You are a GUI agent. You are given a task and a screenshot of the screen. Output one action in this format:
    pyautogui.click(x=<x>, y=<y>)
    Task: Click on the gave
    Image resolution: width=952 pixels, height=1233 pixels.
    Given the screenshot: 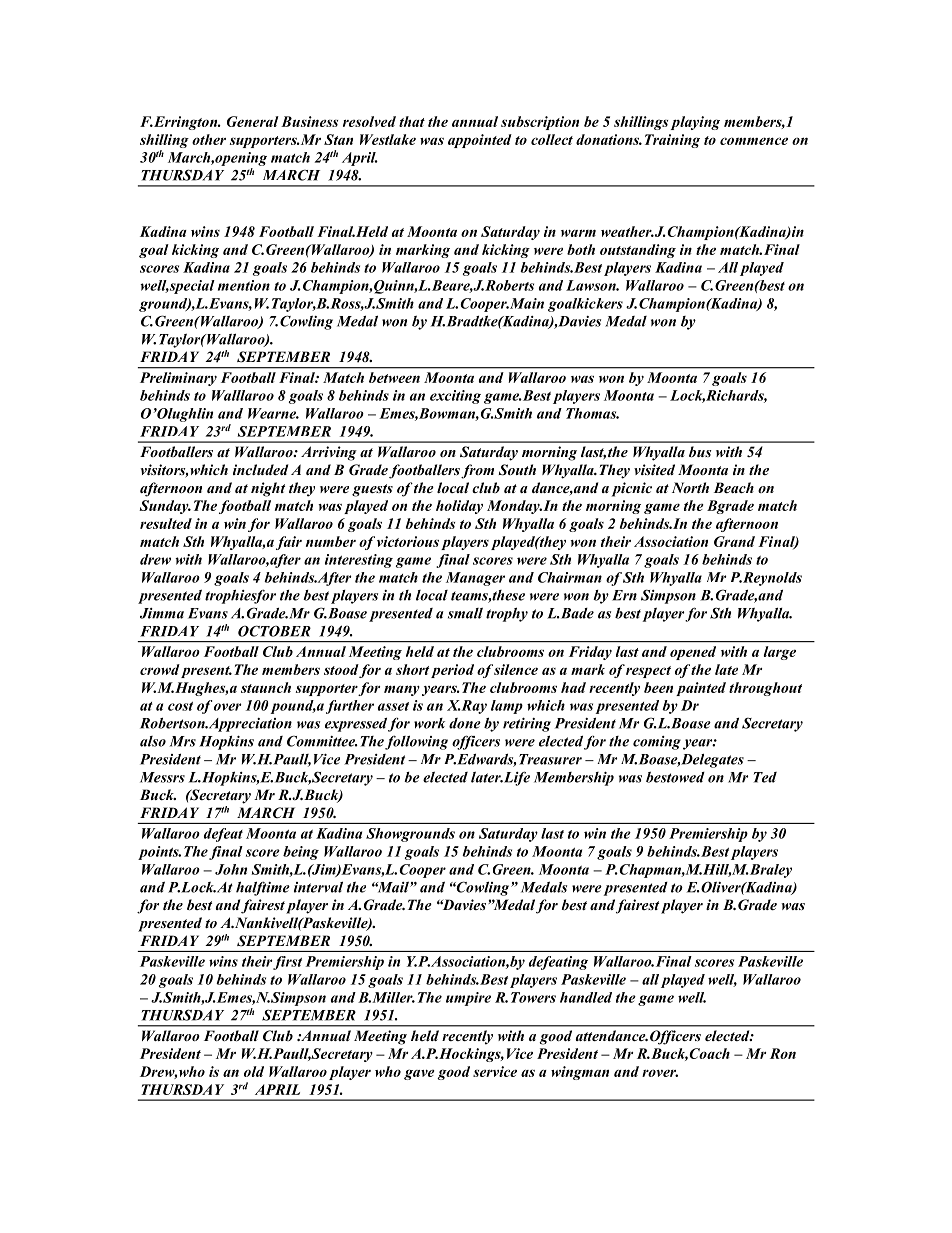 What is the action you would take?
    pyautogui.click(x=419, y=1074)
